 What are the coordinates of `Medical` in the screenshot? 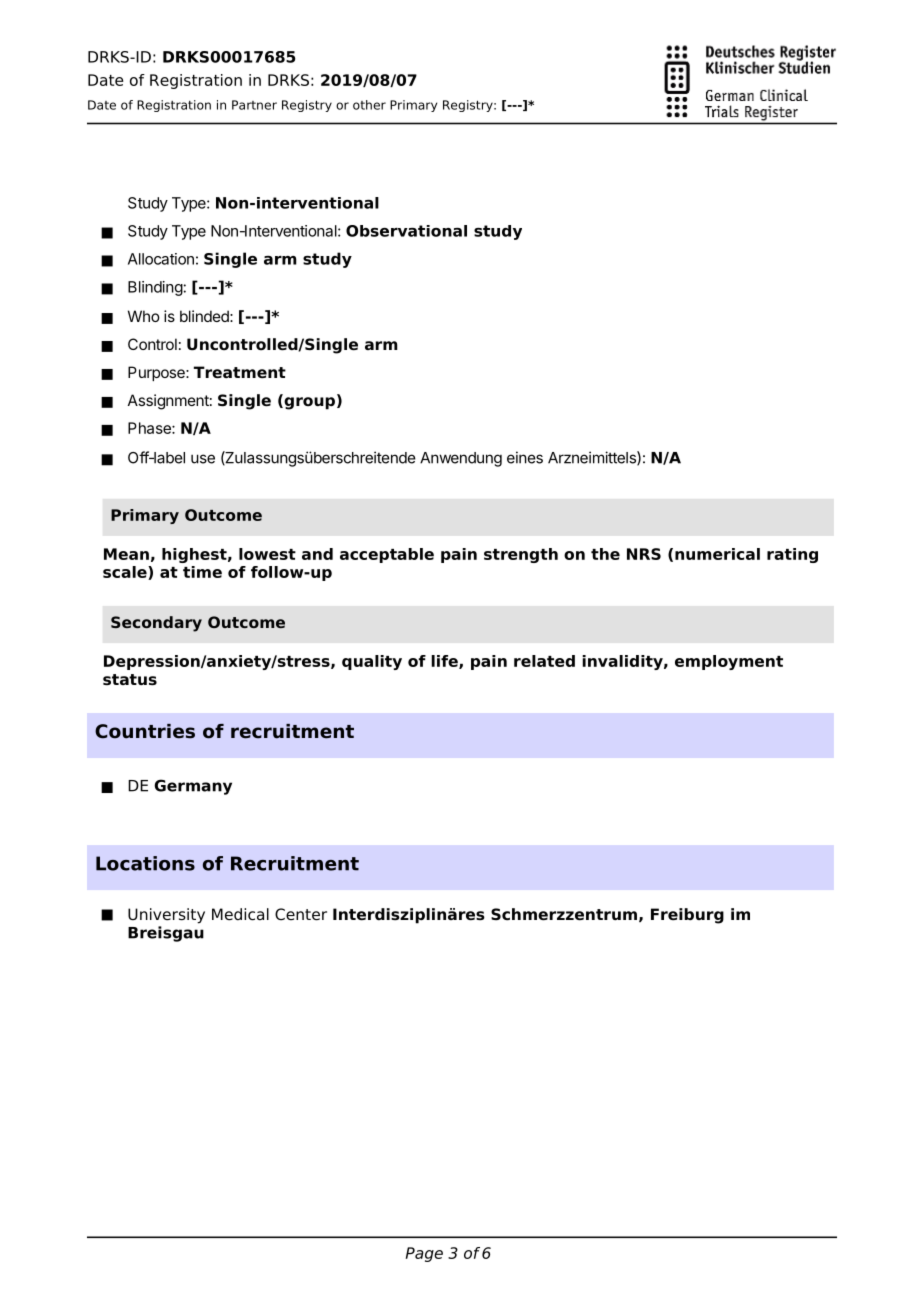 It's located at (240, 914).
